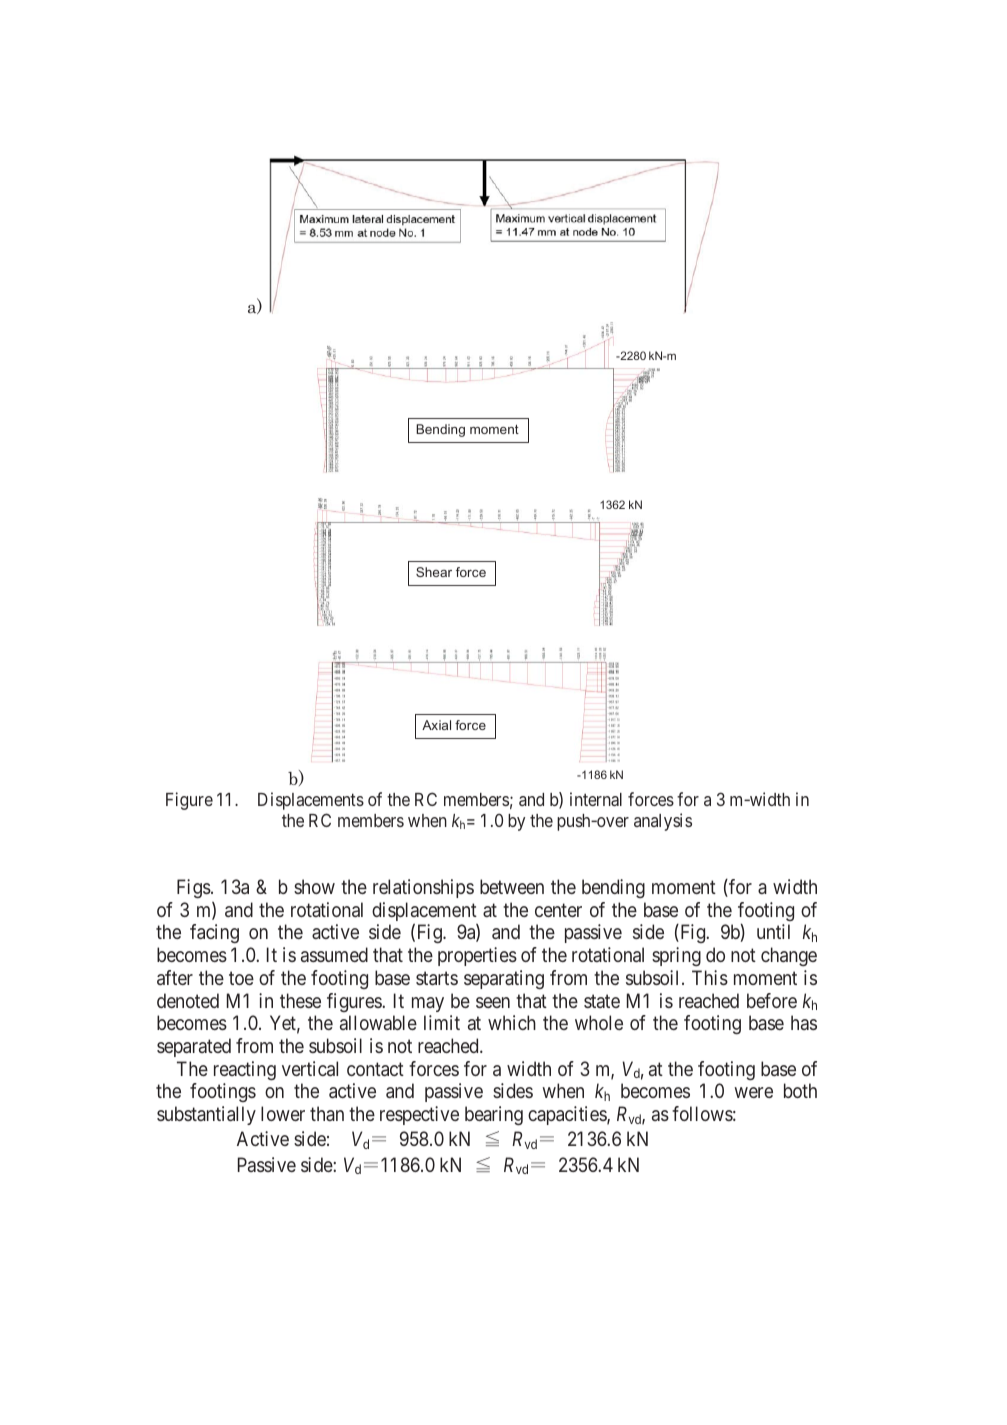 Image resolution: width=1007 pixels, height=1425 pixels. I want to click on assumed, so click(334, 954).
